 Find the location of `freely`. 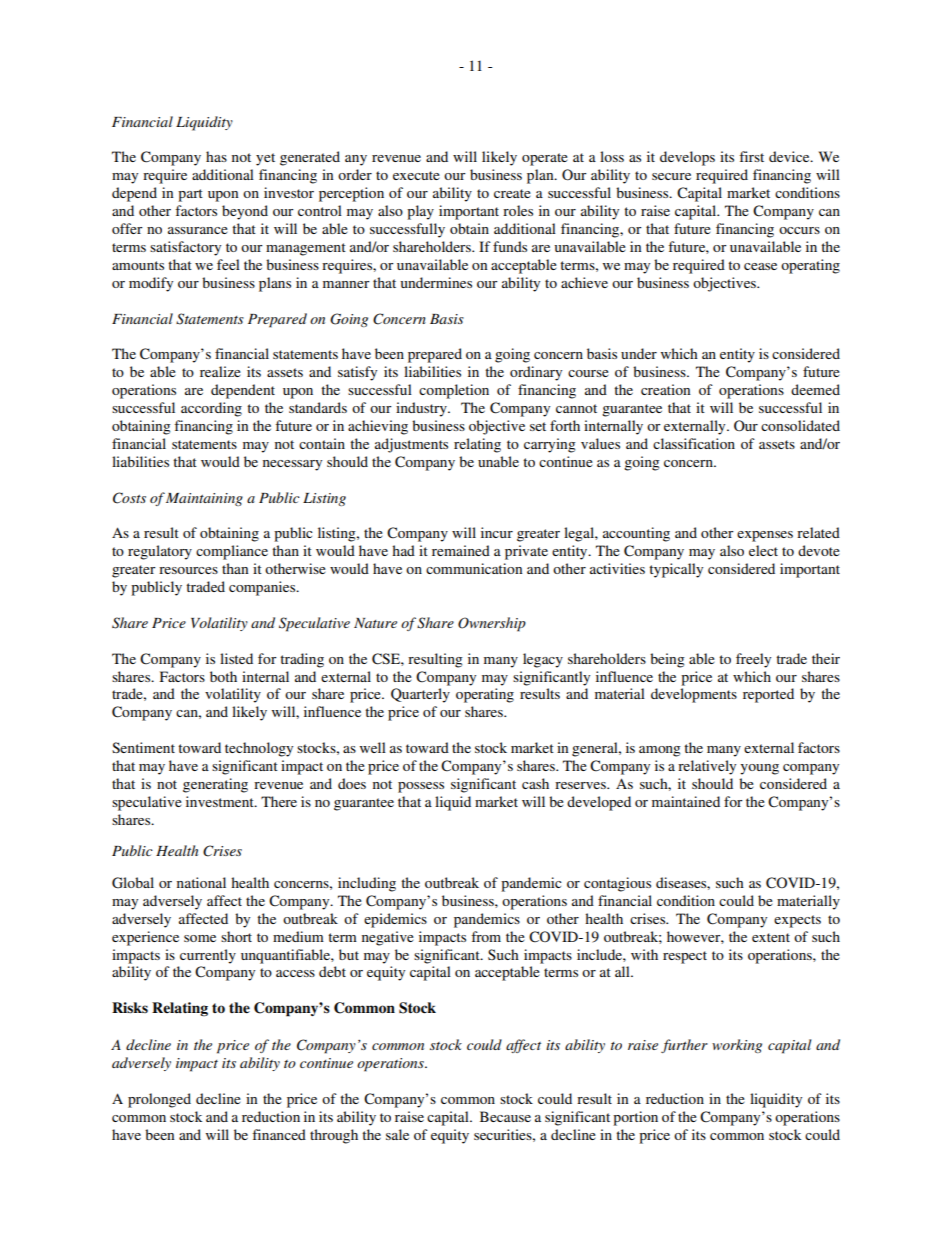

freely is located at coordinates (753, 660).
